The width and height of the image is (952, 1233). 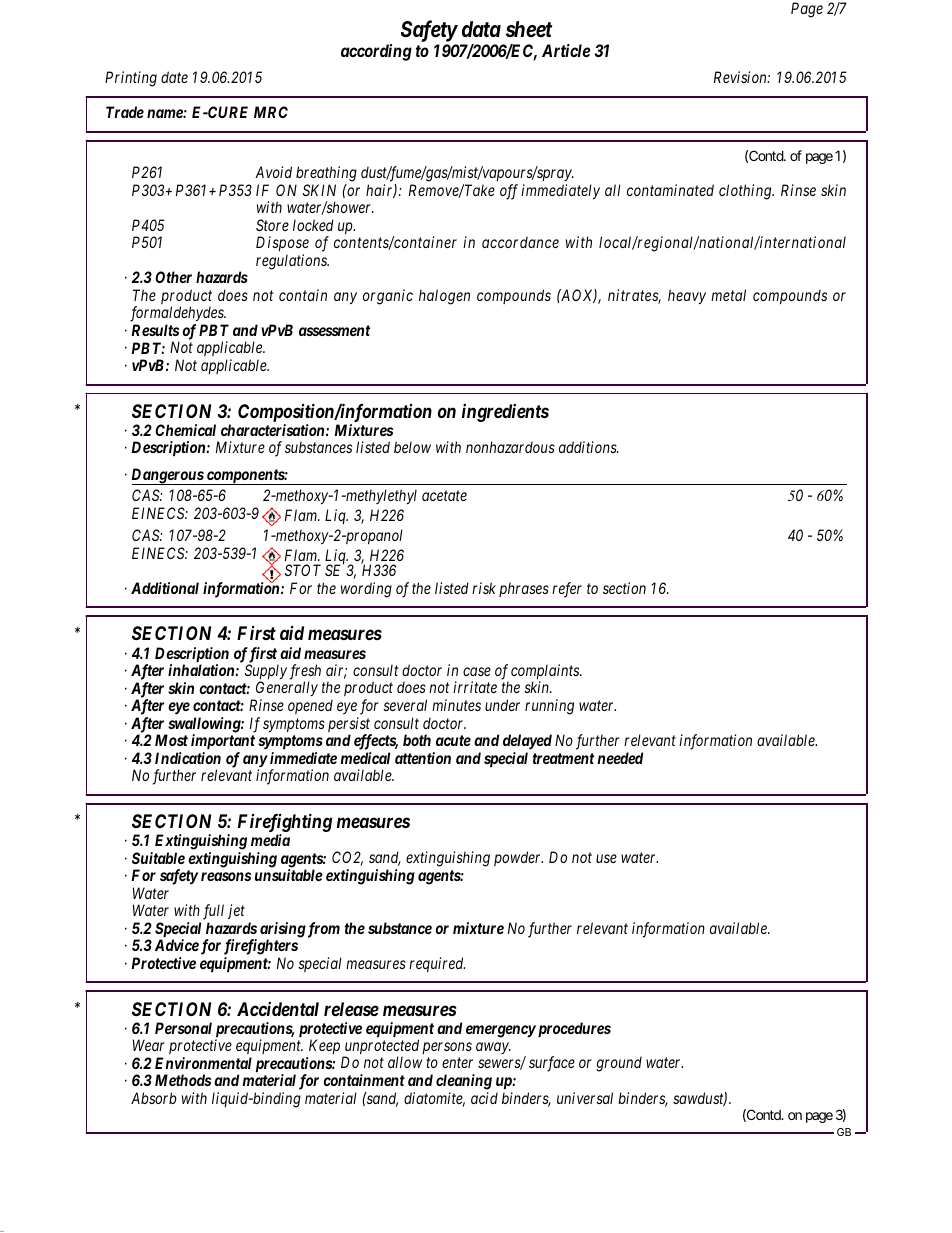 What do you see at coordinates (567, 590) in the image?
I see `refer` at bounding box center [567, 590].
